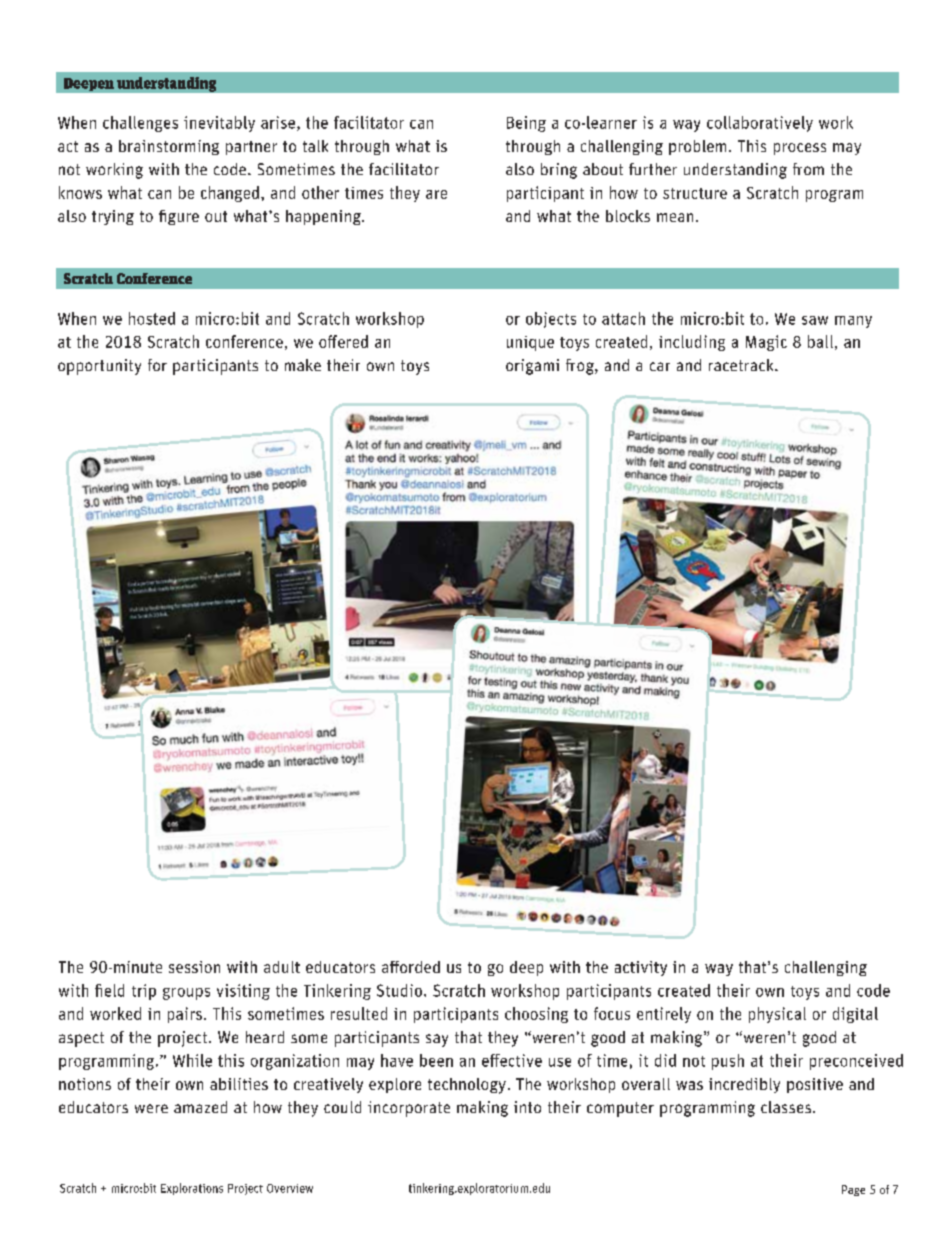 The height and width of the screenshot is (1233, 952). I want to click on make, so click(303, 365).
